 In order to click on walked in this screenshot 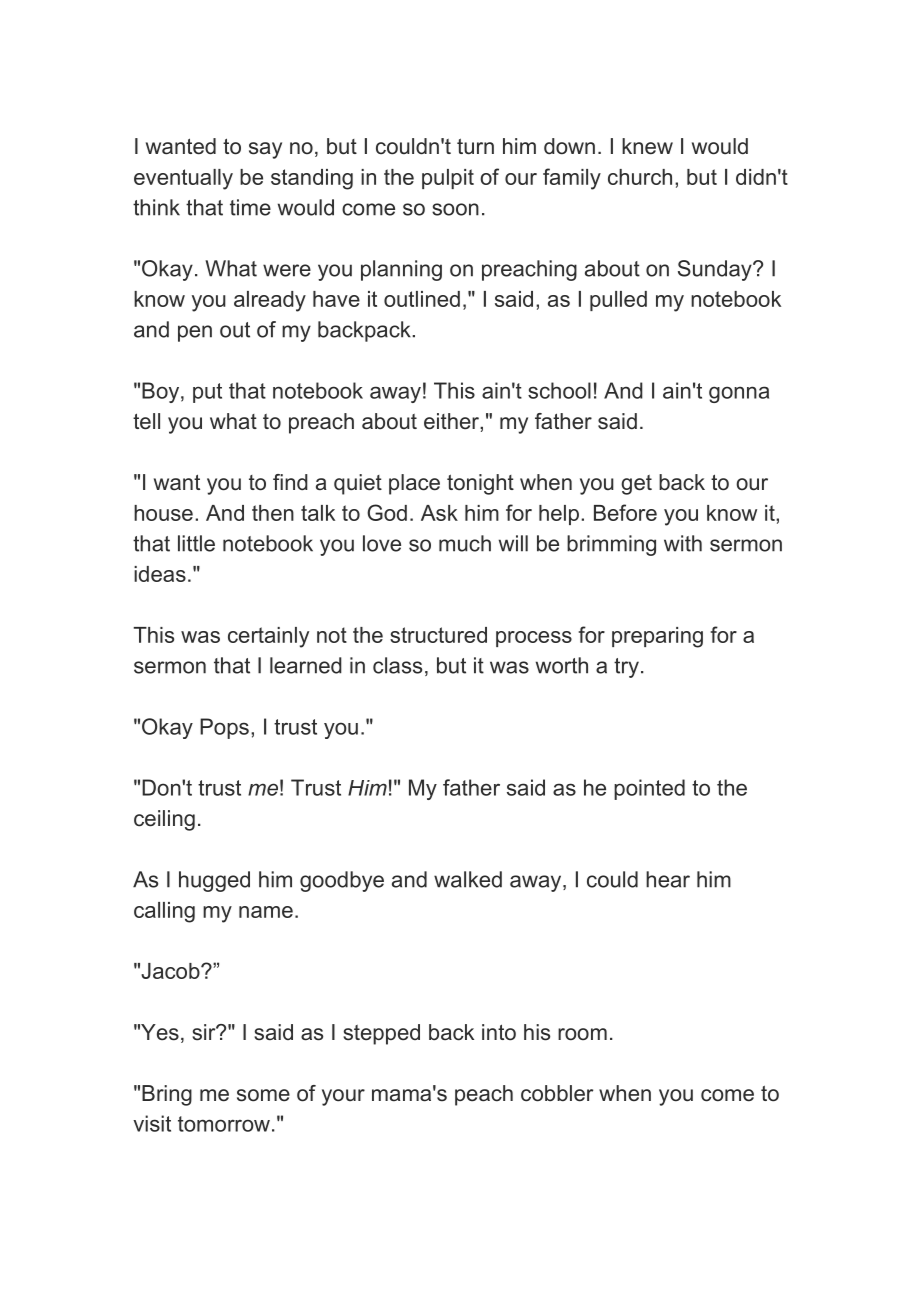, I will do `click(468, 879)`.
